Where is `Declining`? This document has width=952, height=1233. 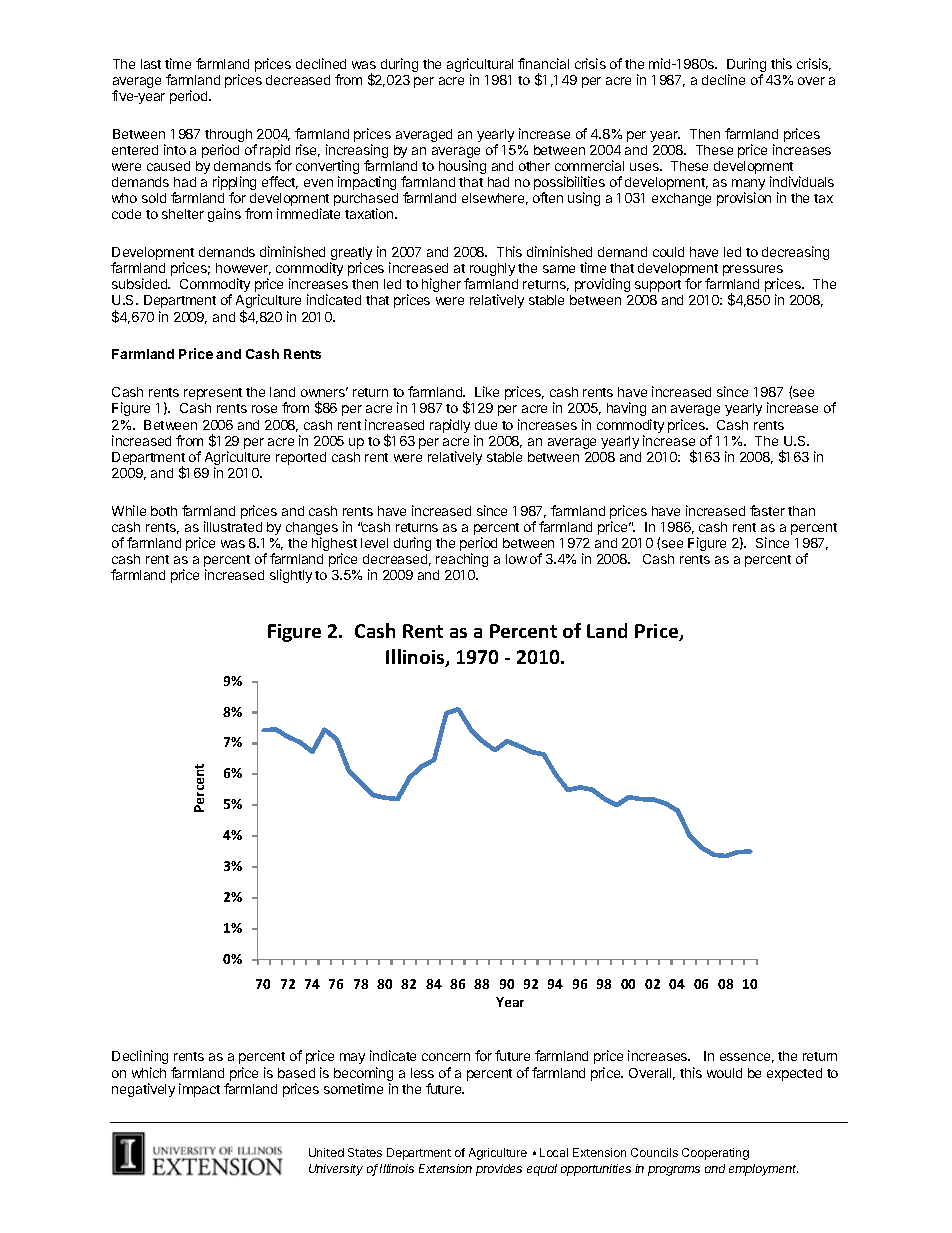 Declining is located at coordinates (140, 1059).
